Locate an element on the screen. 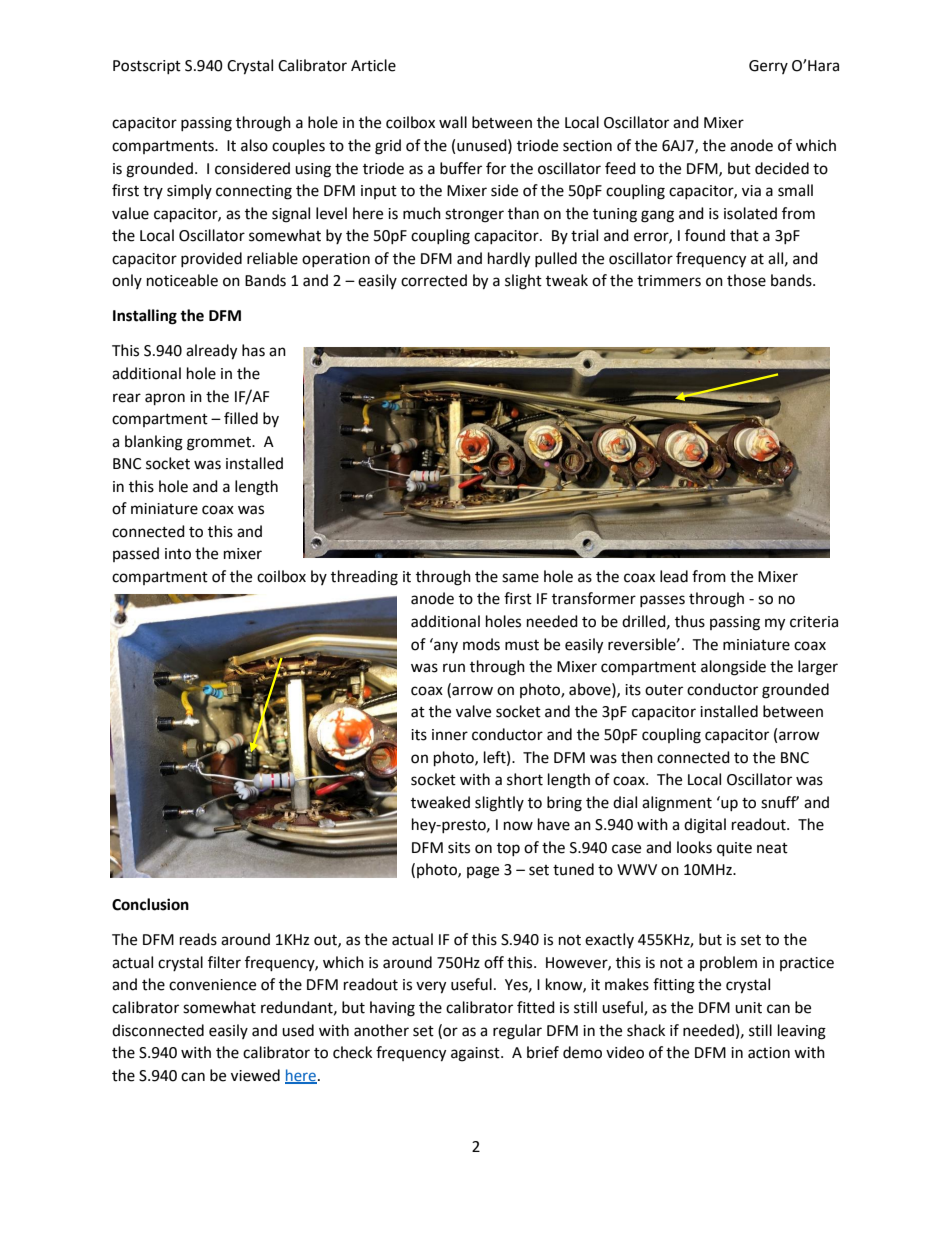  Gerry is located at coordinates (768, 67).
